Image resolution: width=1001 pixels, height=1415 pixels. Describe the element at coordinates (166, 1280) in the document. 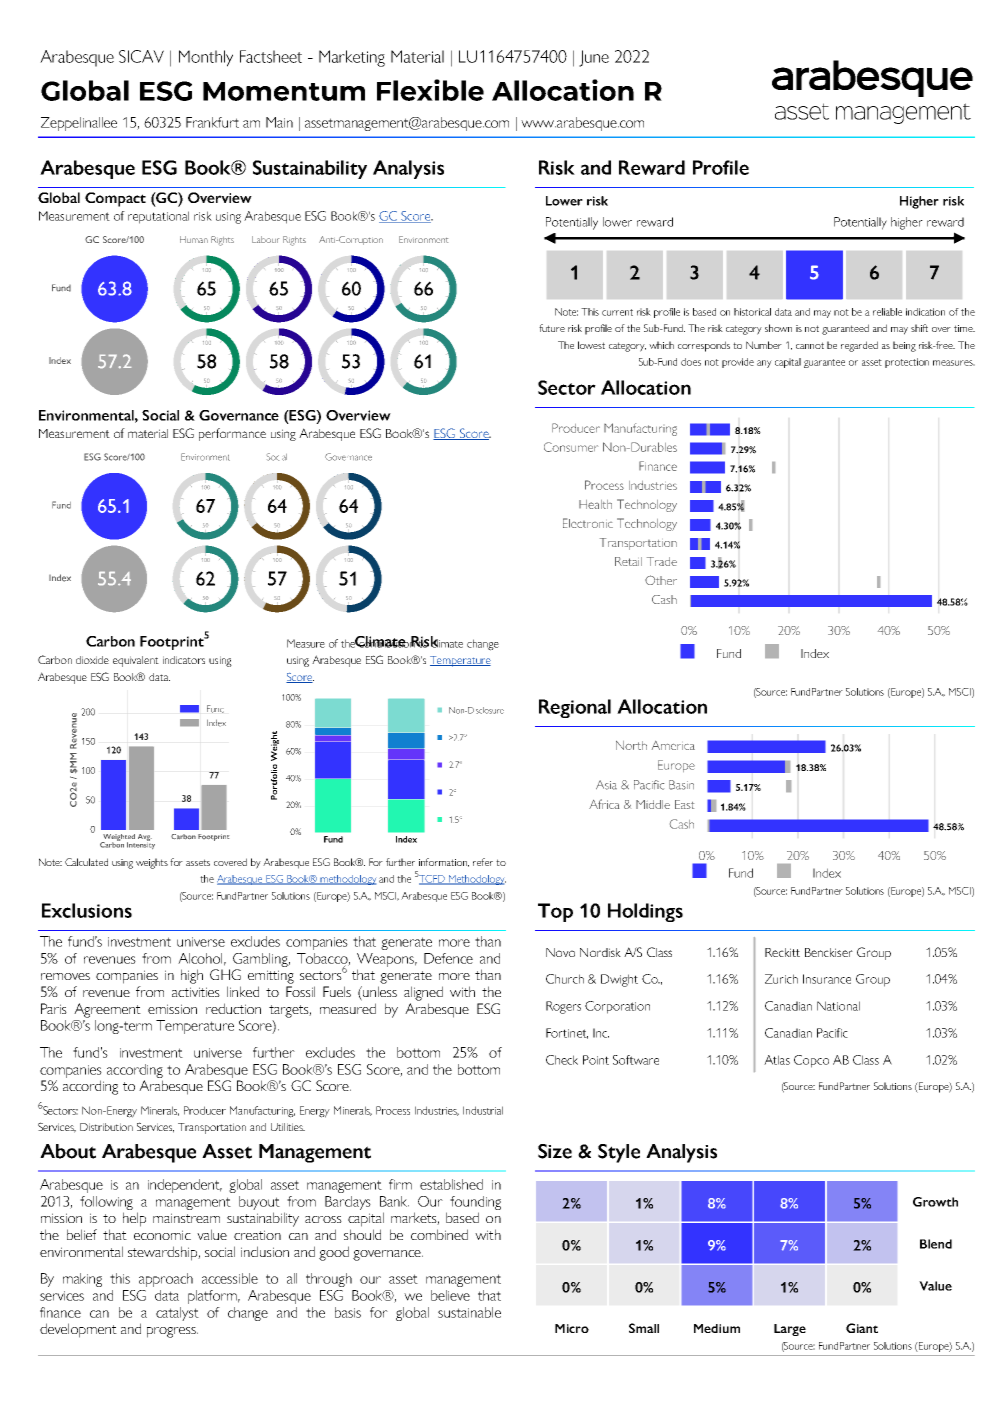

I see `approach` at that location.
